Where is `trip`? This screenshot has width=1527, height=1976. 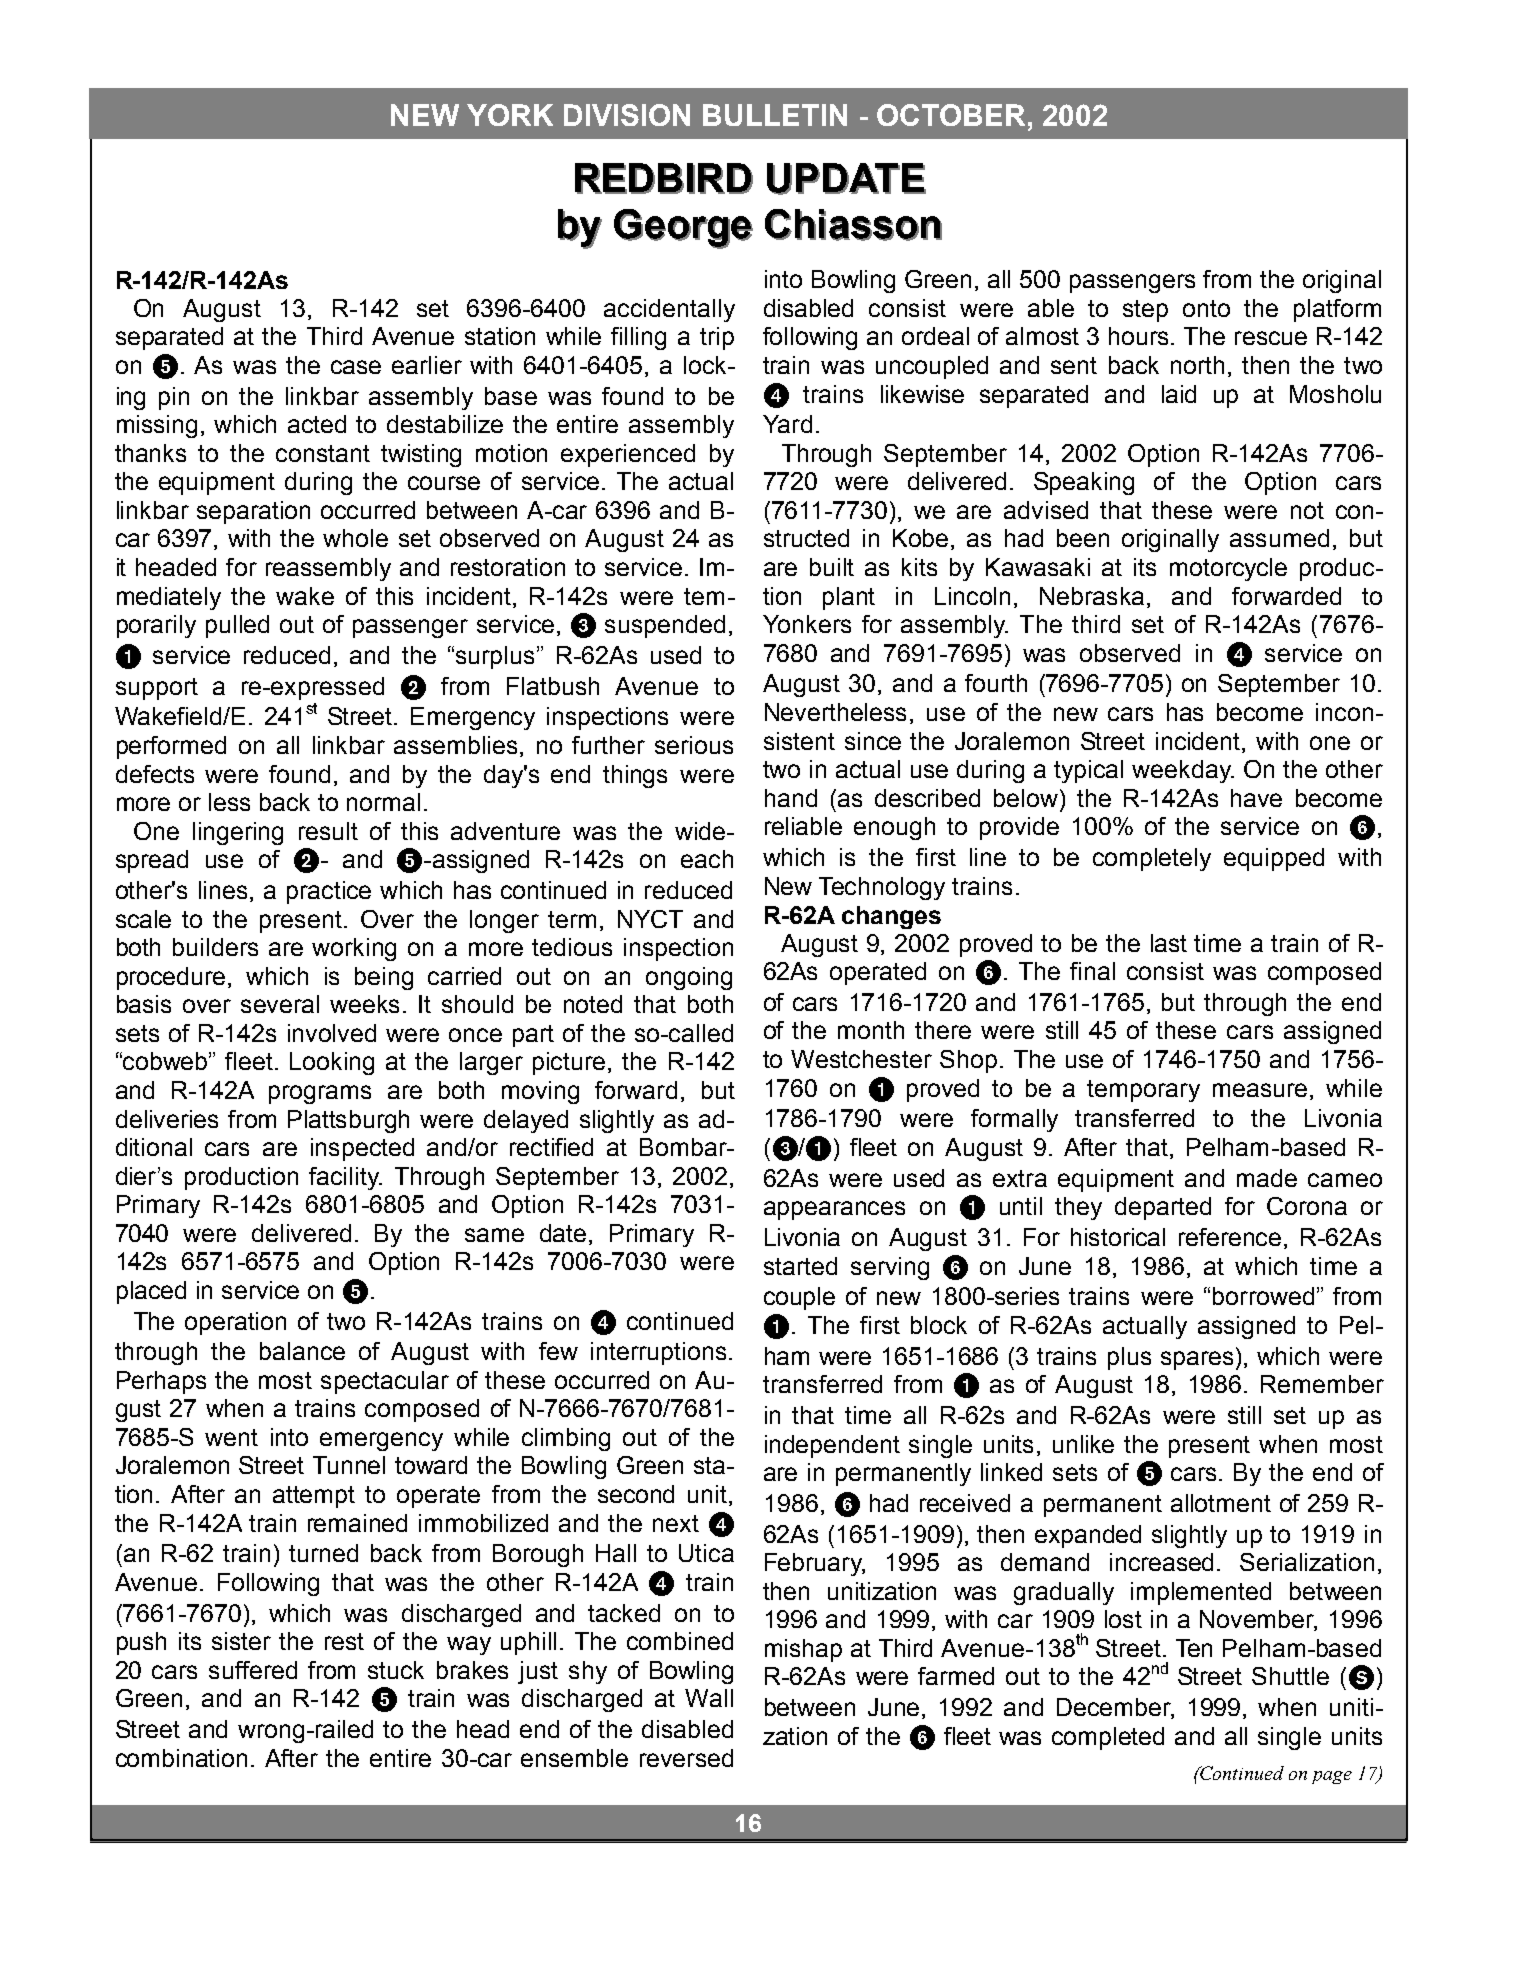
trip is located at coordinates (717, 338).
